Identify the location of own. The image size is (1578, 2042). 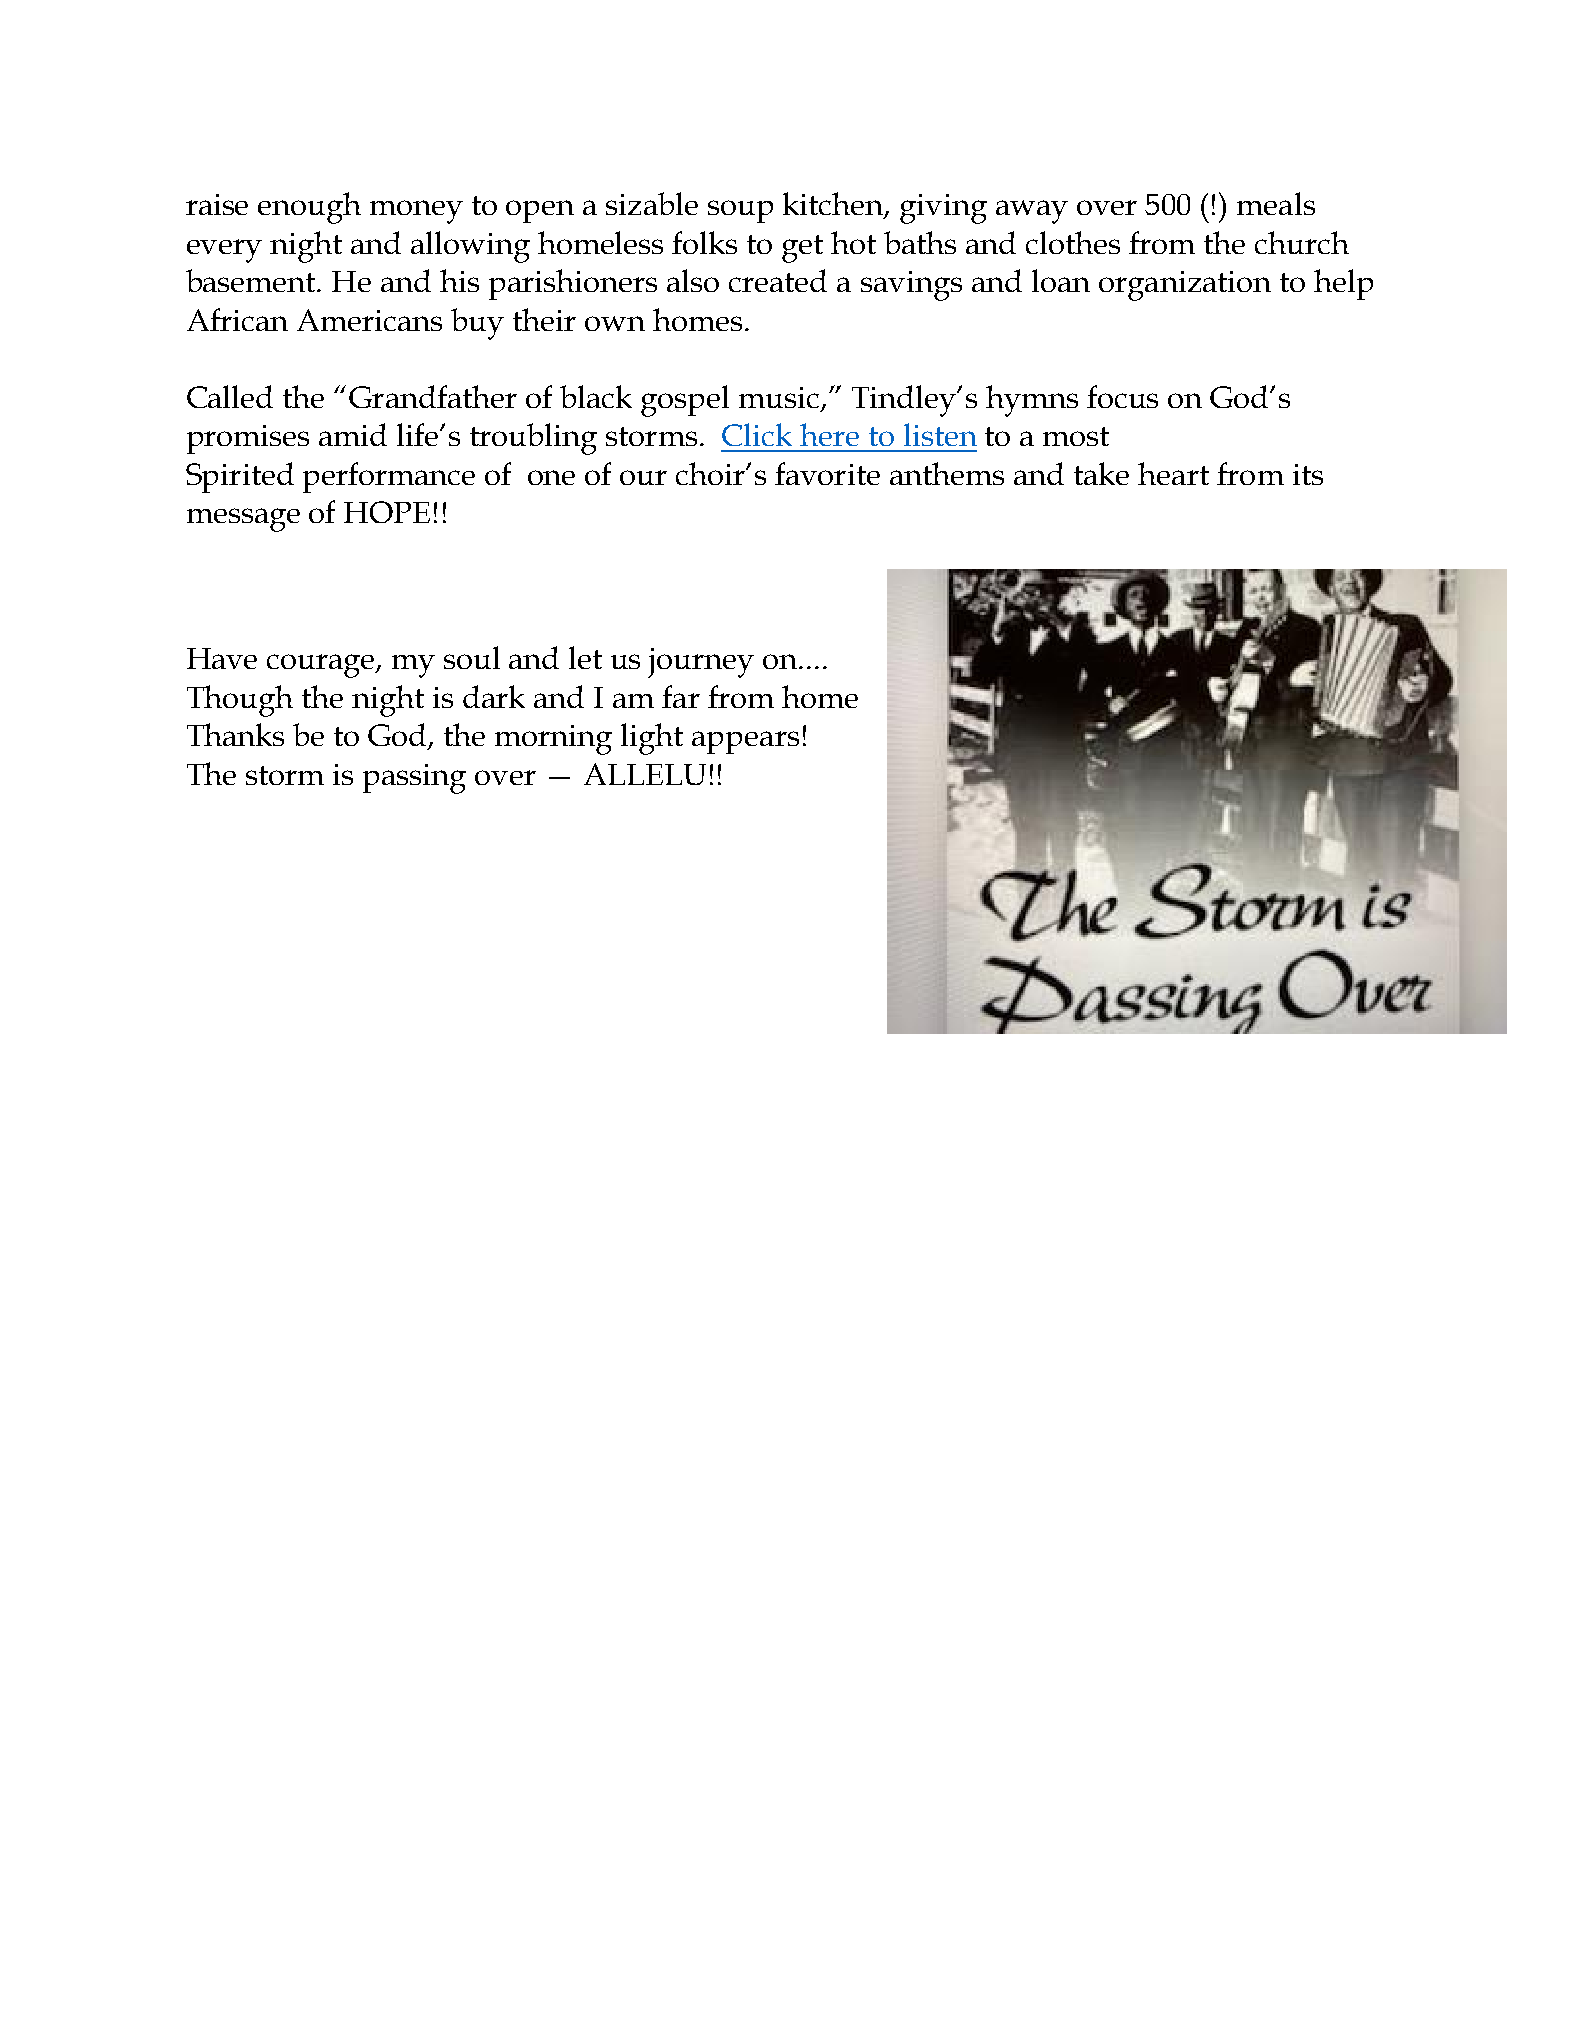
(615, 323).
